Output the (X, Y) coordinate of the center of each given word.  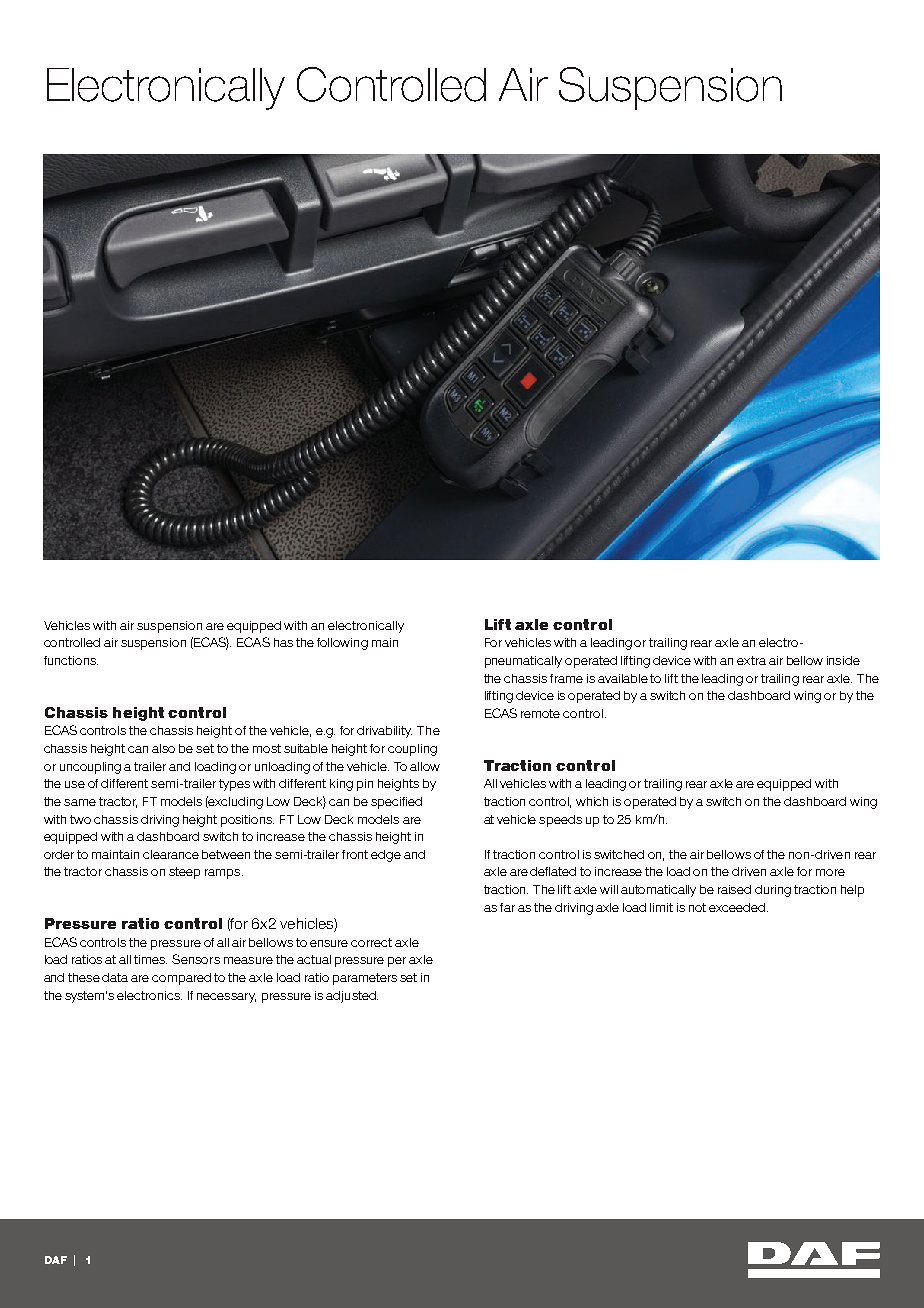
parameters (365, 979)
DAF (56, 1260)
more (830, 872)
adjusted (352, 997)
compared (181, 979)
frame (566, 678)
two (80, 819)
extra (751, 660)
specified (396, 803)
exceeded (738, 907)
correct (371, 942)
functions (71, 660)
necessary (226, 998)
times (150, 959)
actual (314, 959)
